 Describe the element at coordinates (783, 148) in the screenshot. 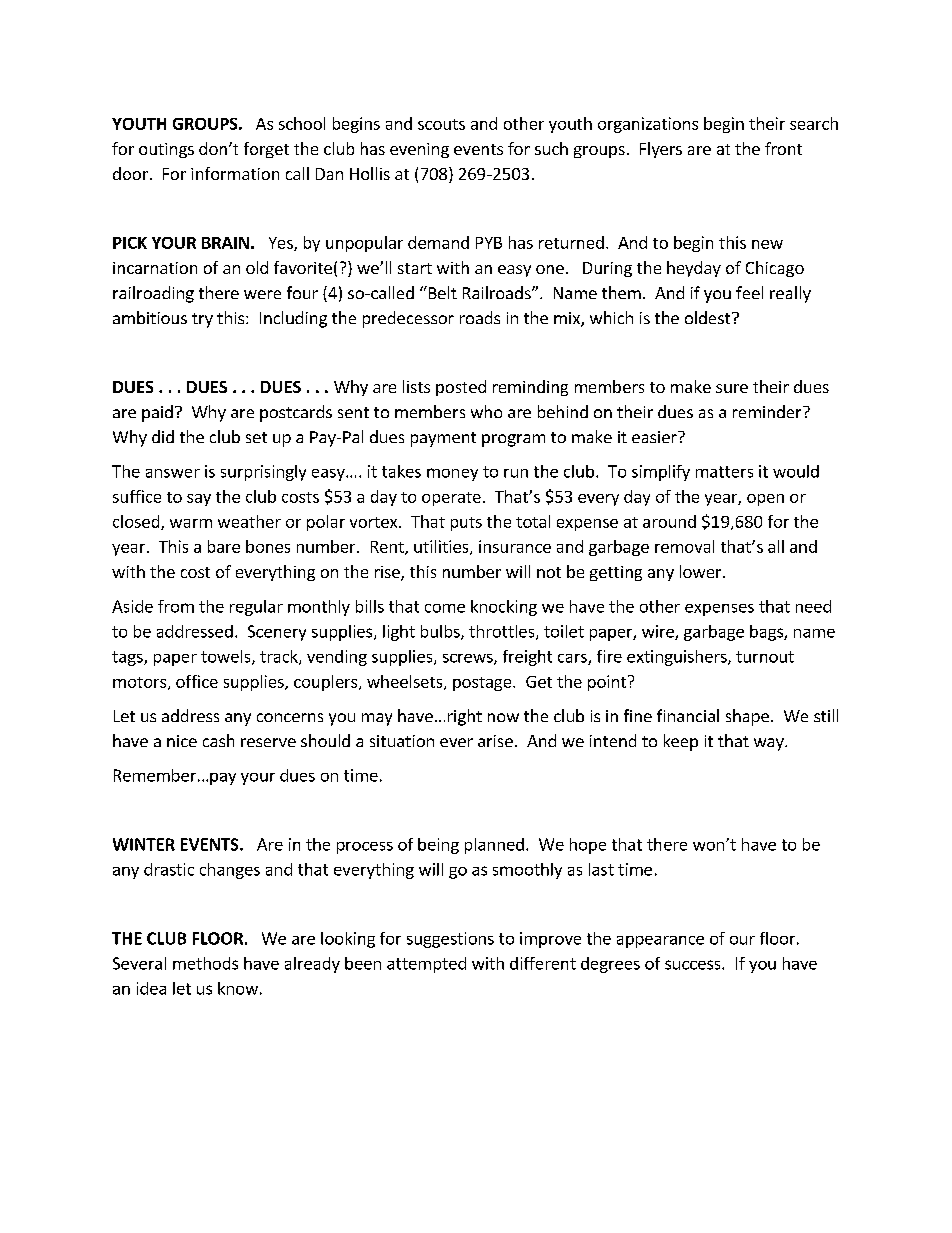

I see `front` at that location.
